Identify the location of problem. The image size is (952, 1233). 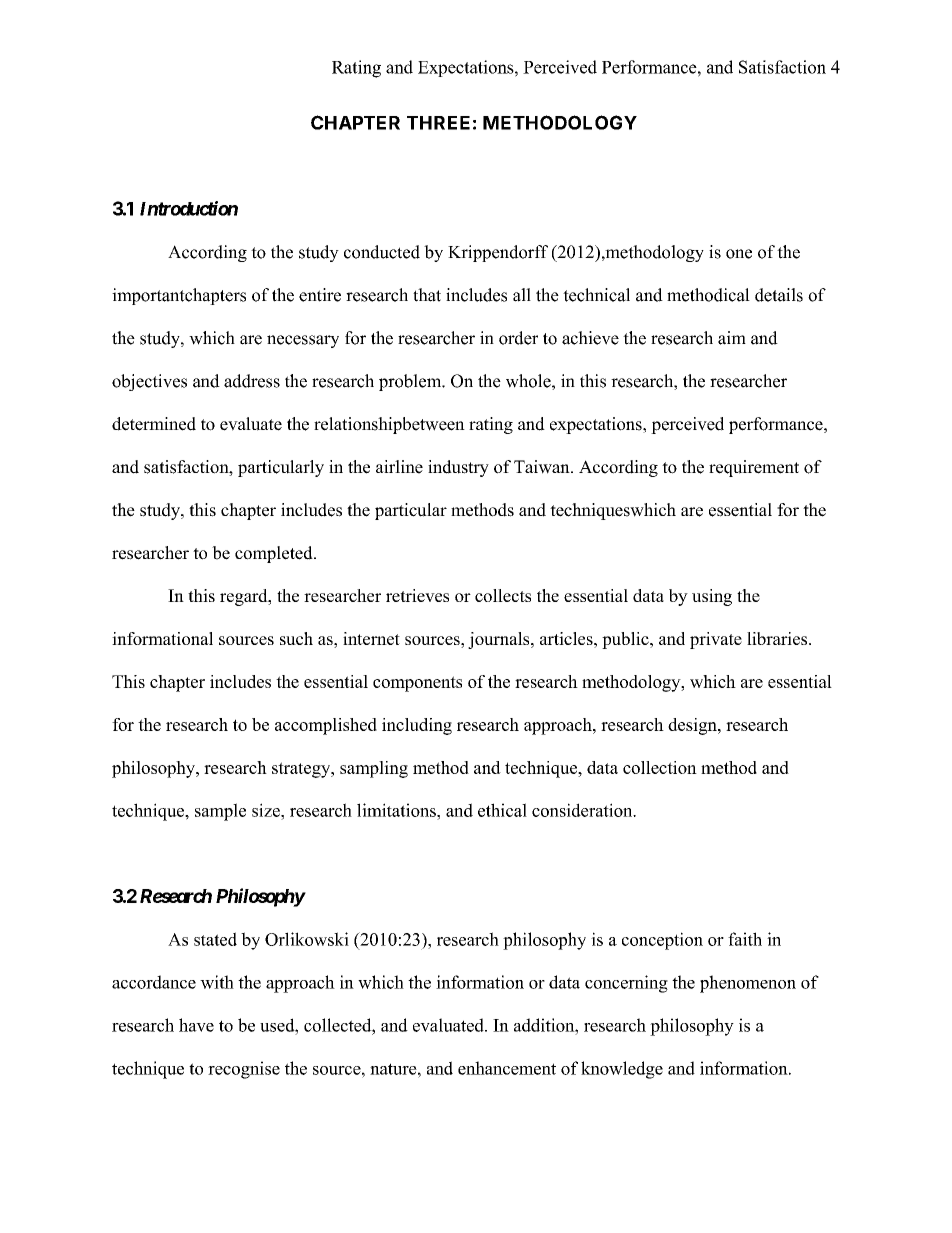
(411, 382).
